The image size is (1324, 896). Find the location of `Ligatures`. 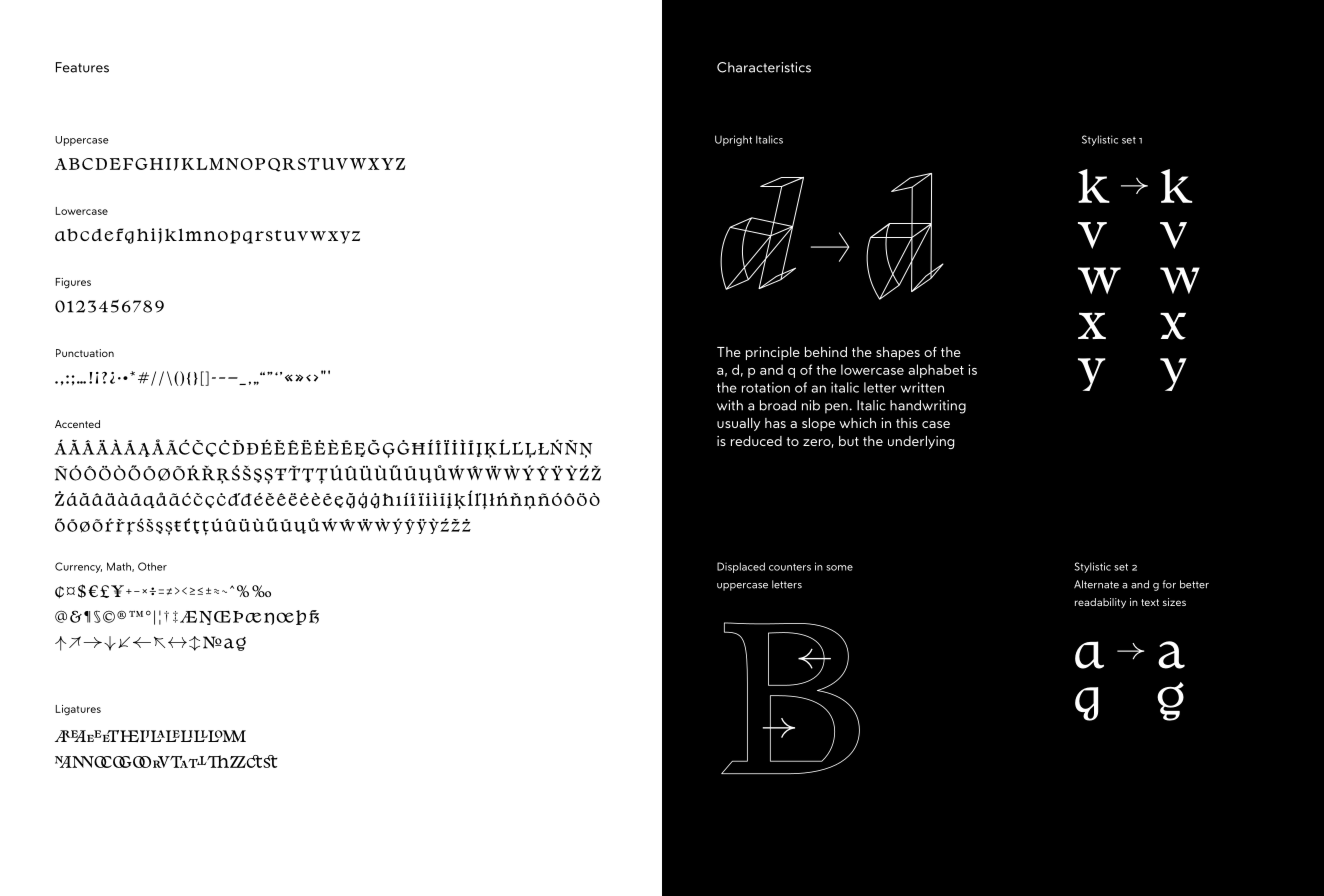

Ligatures is located at coordinates (78, 710).
